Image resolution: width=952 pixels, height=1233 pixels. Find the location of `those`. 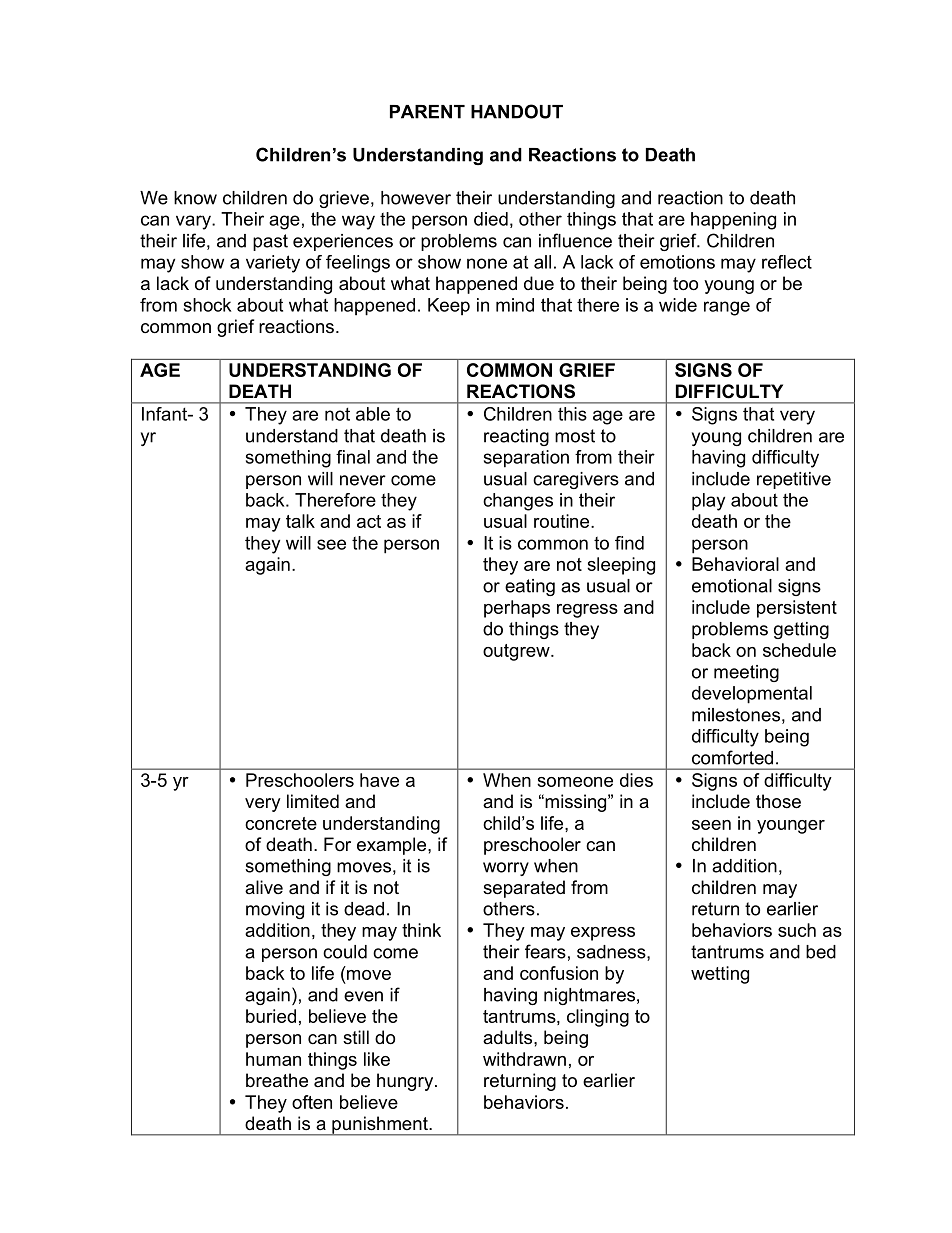

those is located at coordinates (778, 801).
